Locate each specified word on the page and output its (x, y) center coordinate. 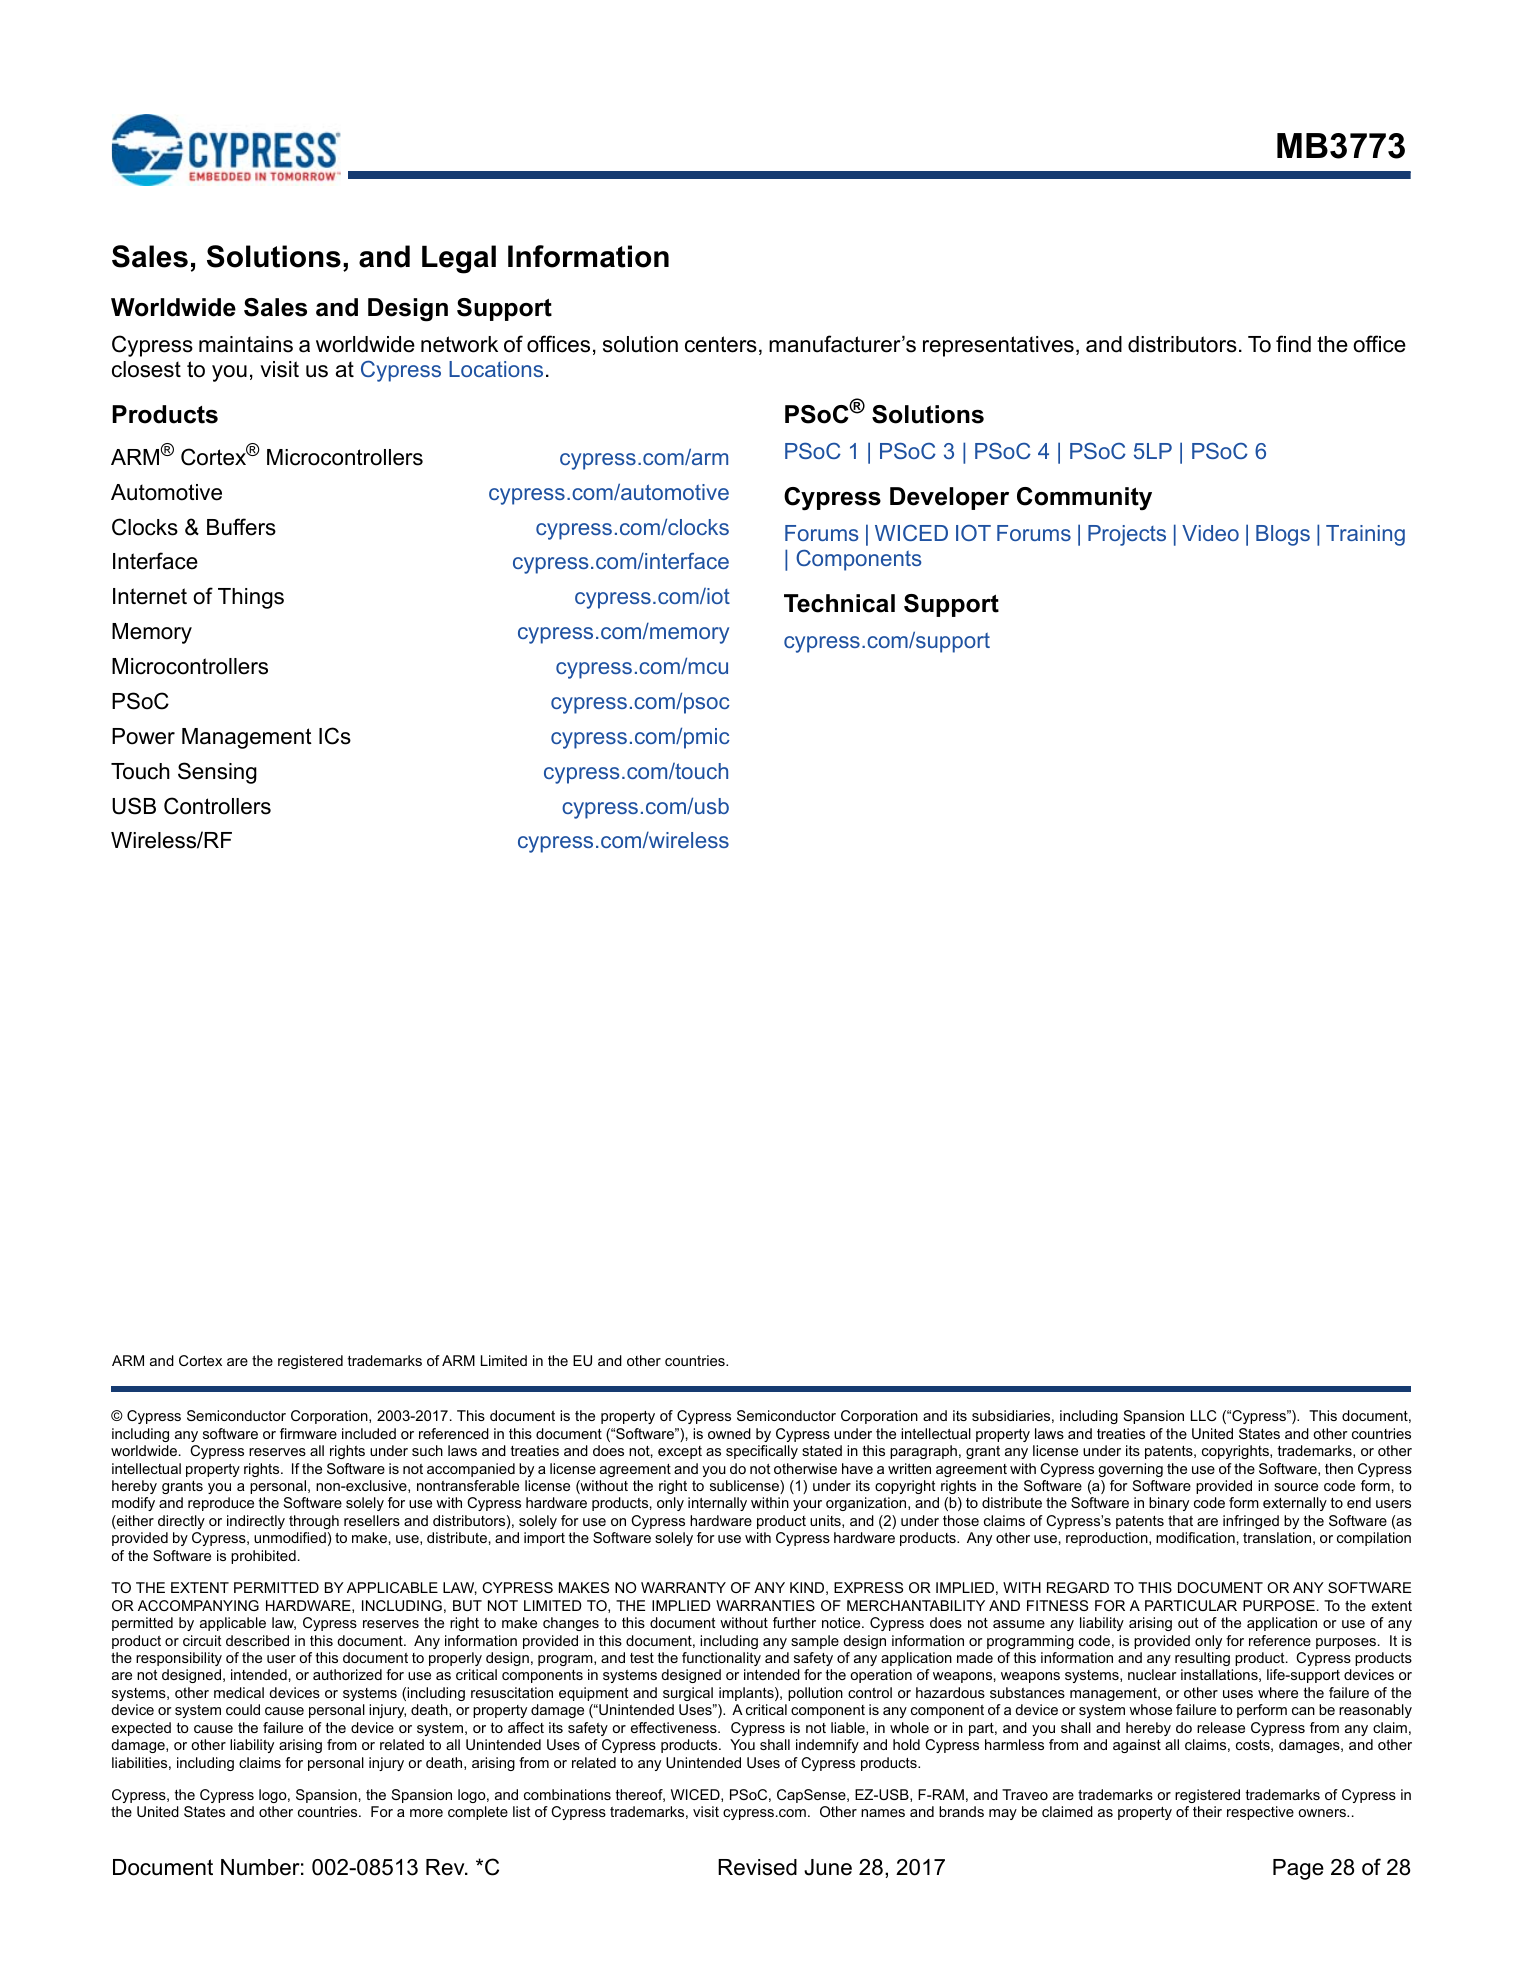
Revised (757, 1867)
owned (729, 1433)
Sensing (217, 773)
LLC (1203, 1415)
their (1207, 1811)
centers (721, 344)
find (1293, 344)
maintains (246, 344)
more (426, 1813)
